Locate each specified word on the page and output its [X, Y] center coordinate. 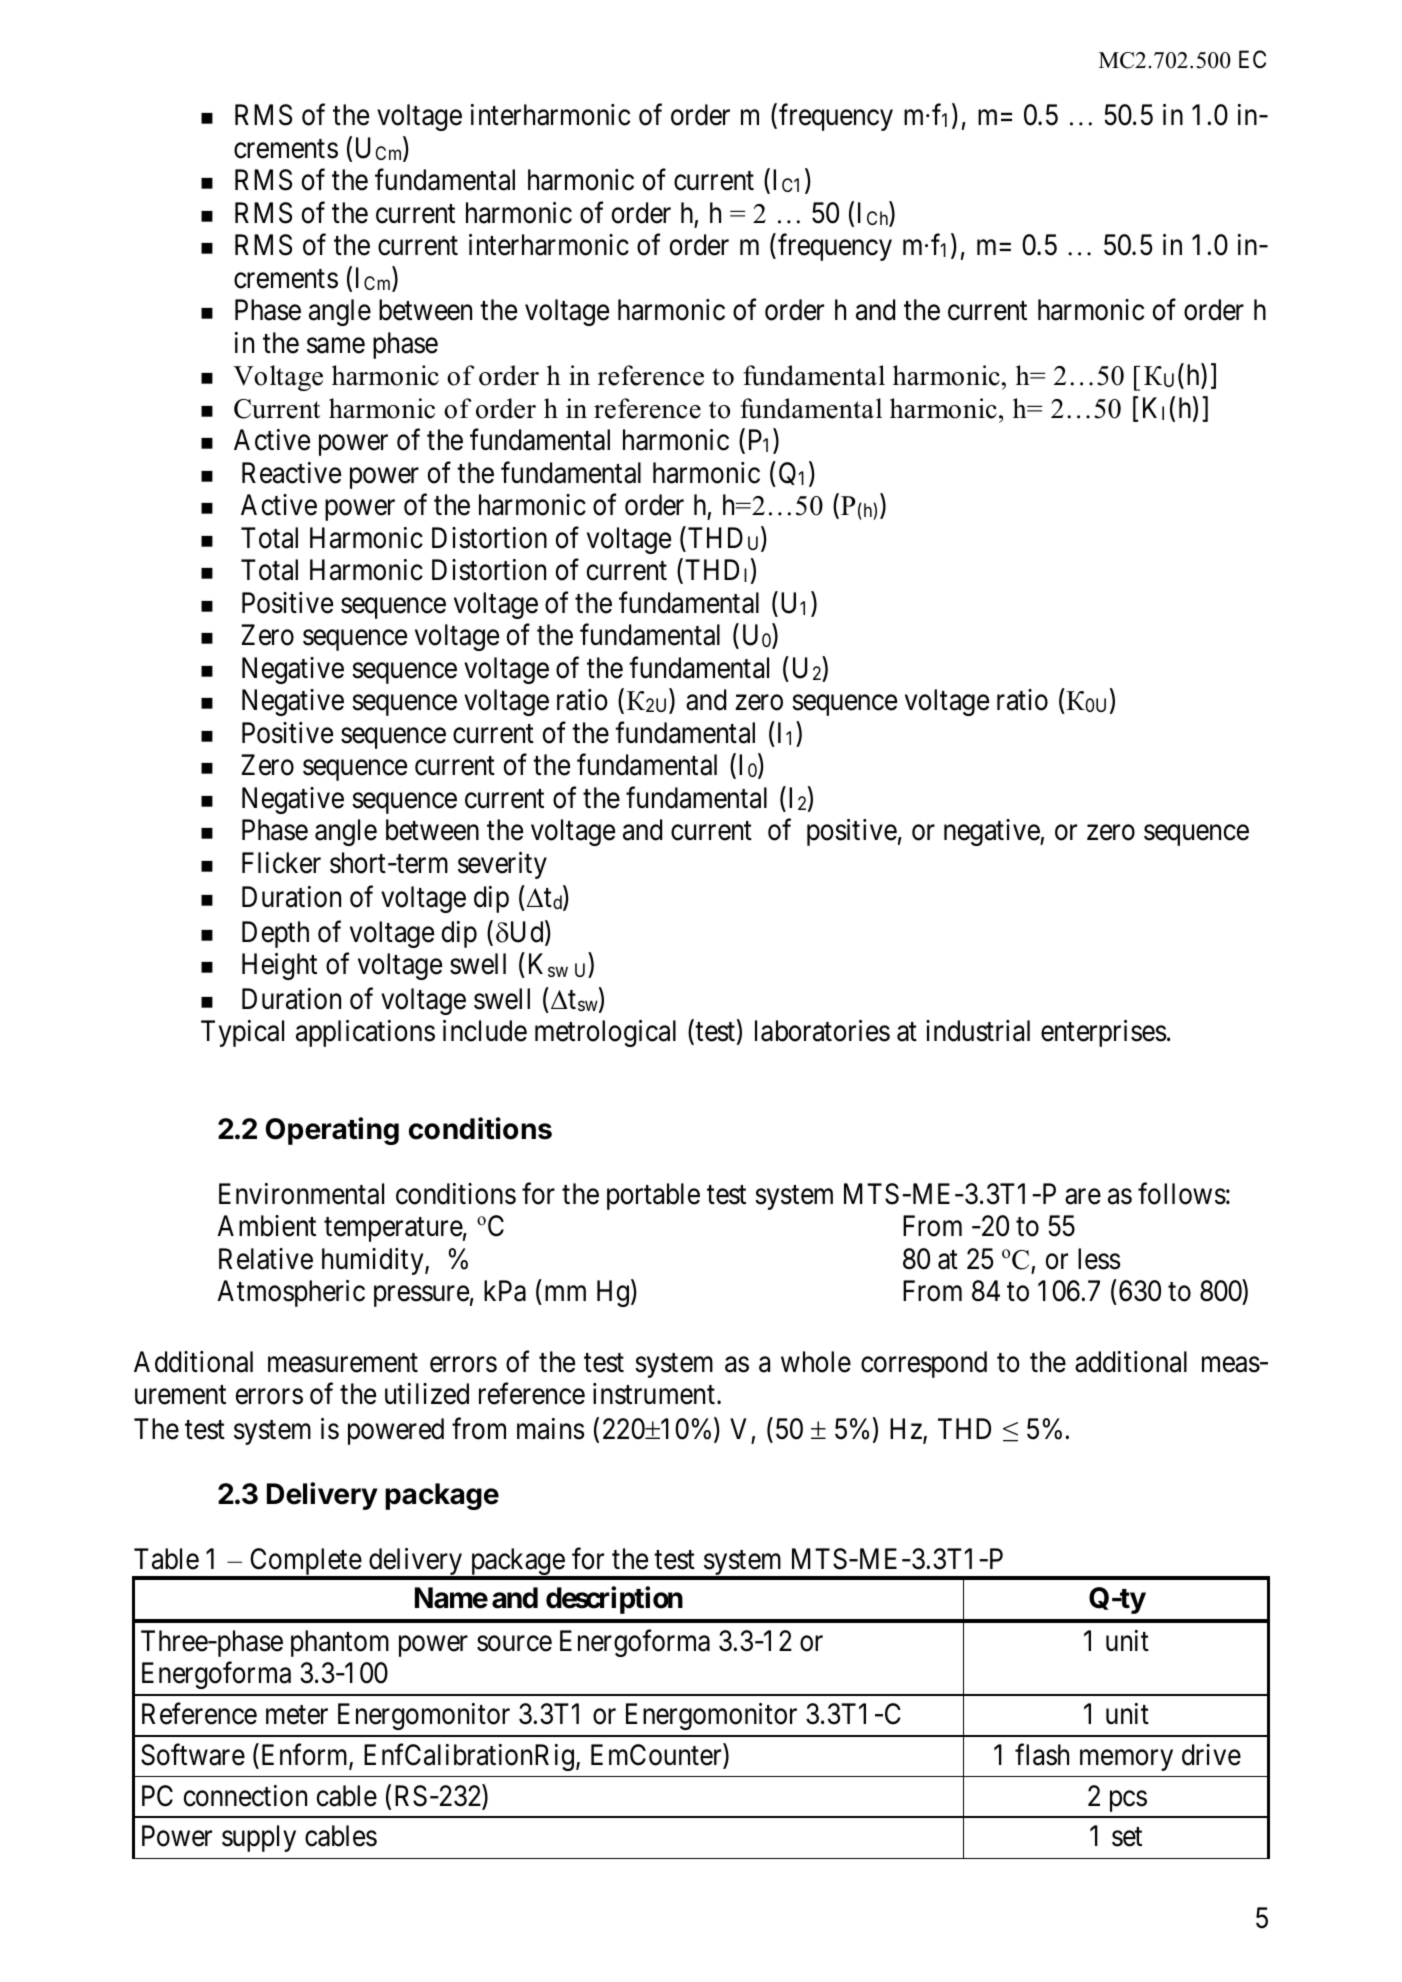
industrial [978, 1031]
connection [245, 1796]
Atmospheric [291, 1293]
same [336, 346]
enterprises [1104, 1033]
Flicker [281, 863]
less [1099, 1259]
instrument [654, 1394]
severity [502, 865]
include [485, 1031]
